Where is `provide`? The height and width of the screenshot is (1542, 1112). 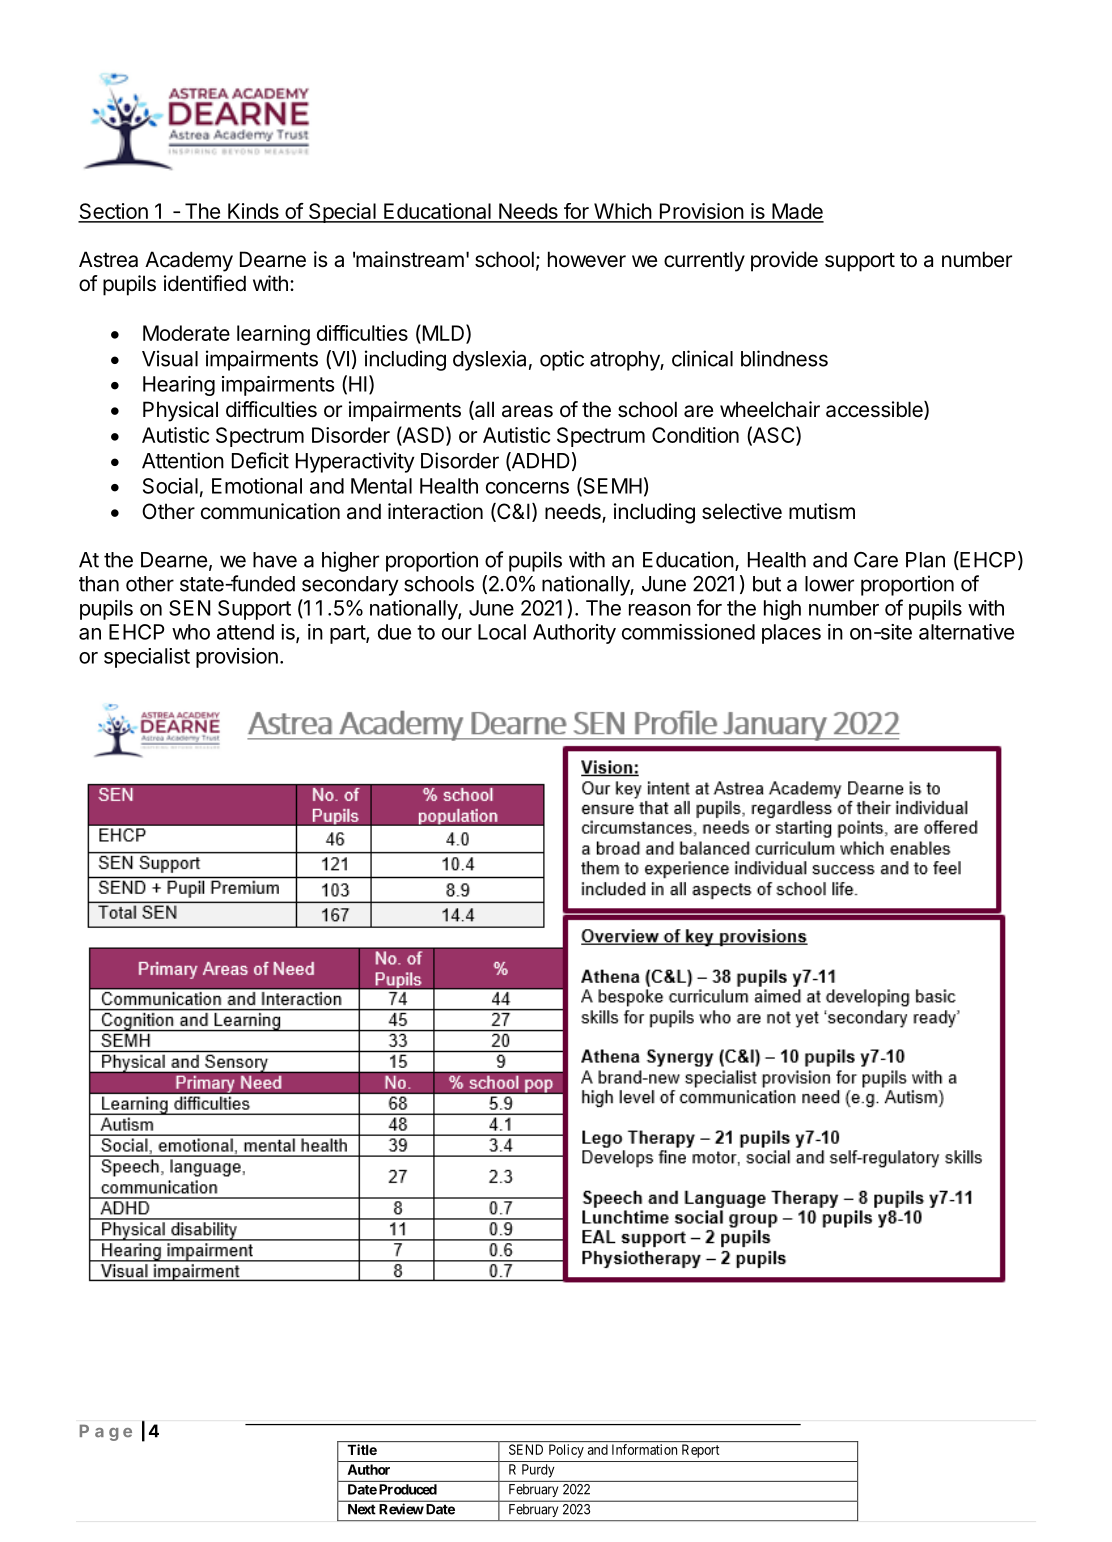
provide is located at coordinates (784, 261).
